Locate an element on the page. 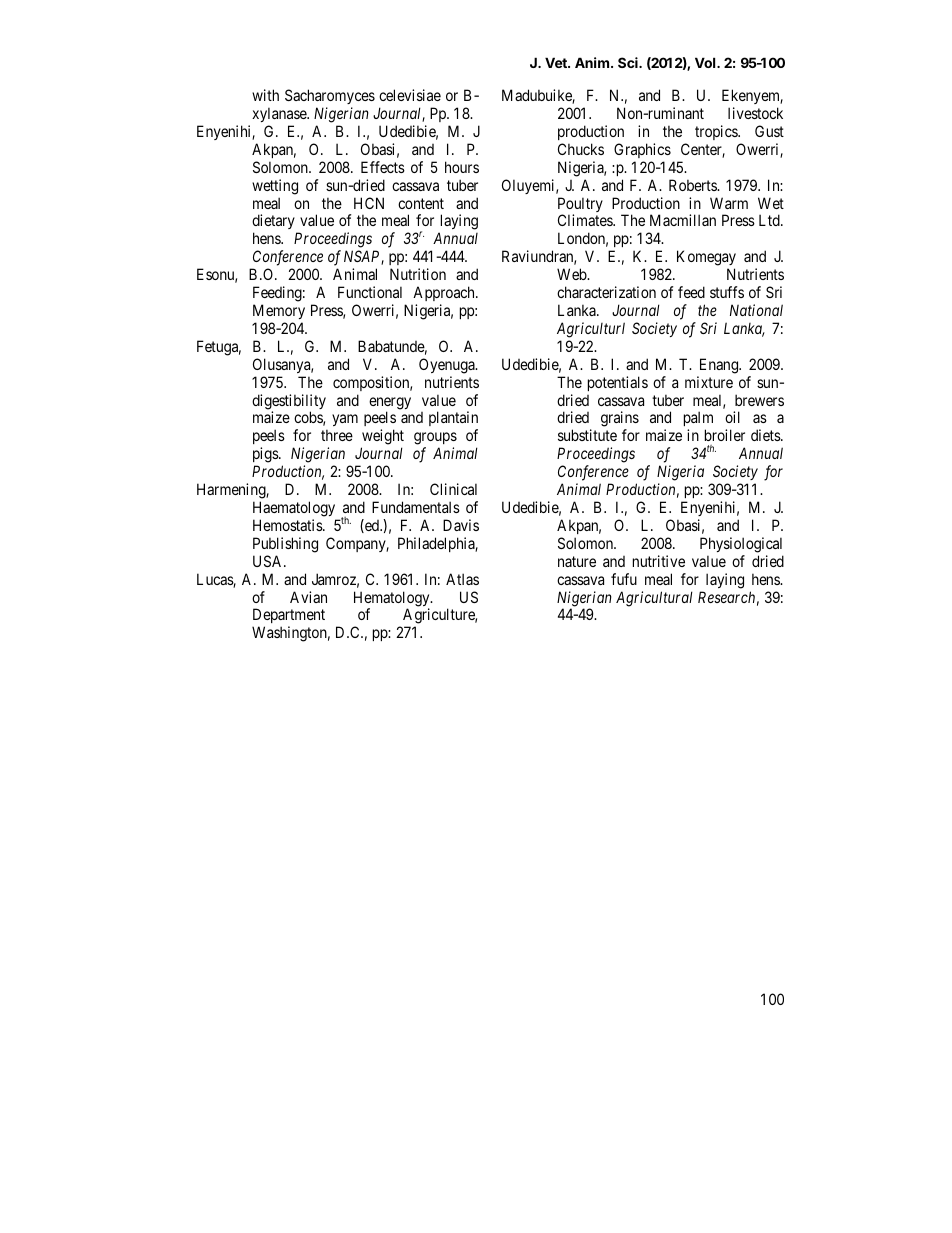 Image resolution: width=952 pixels, height=1233 pixels. Memory is located at coordinates (279, 311).
